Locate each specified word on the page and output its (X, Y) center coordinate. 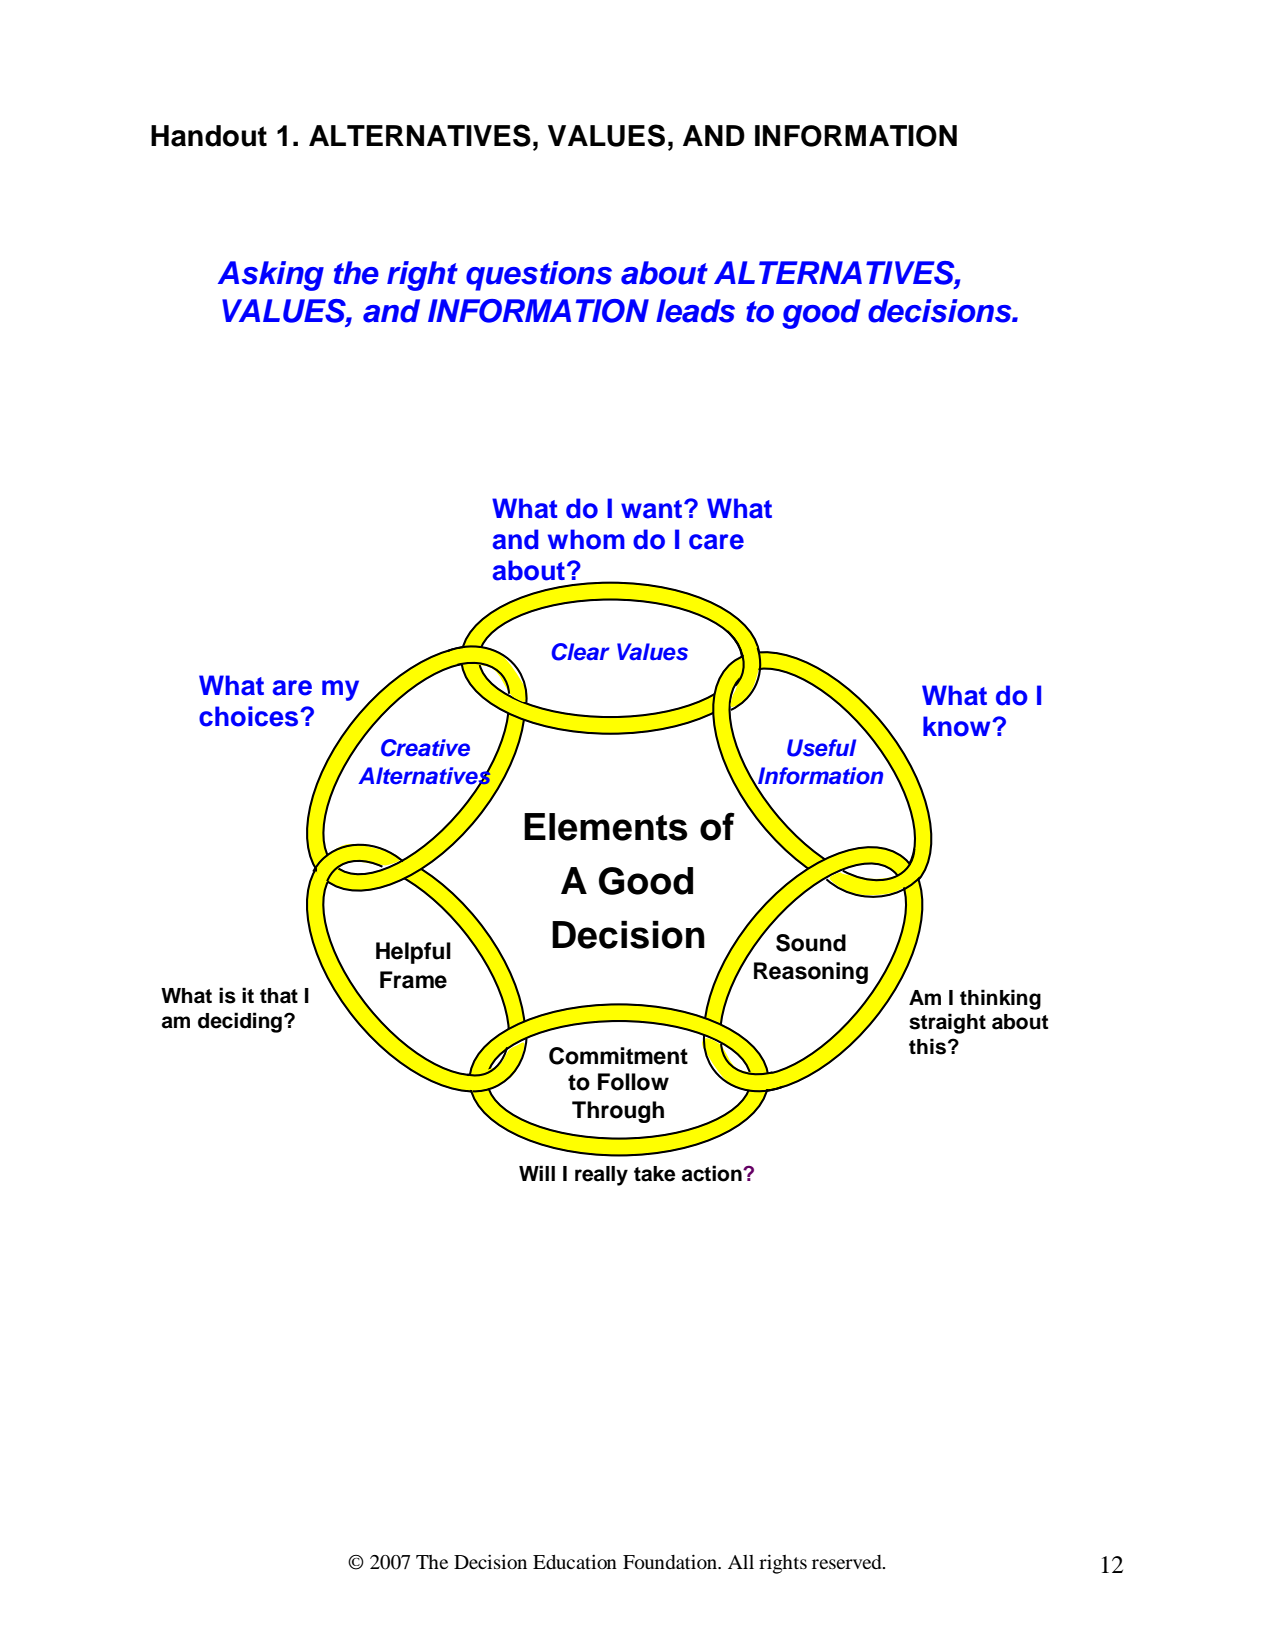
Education (575, 1561)
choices (250, 716)
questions (539, 276)
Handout (209, 136)
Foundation (671, 1562)
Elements (606, 827)
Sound (811, 943)
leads (695, 311)
